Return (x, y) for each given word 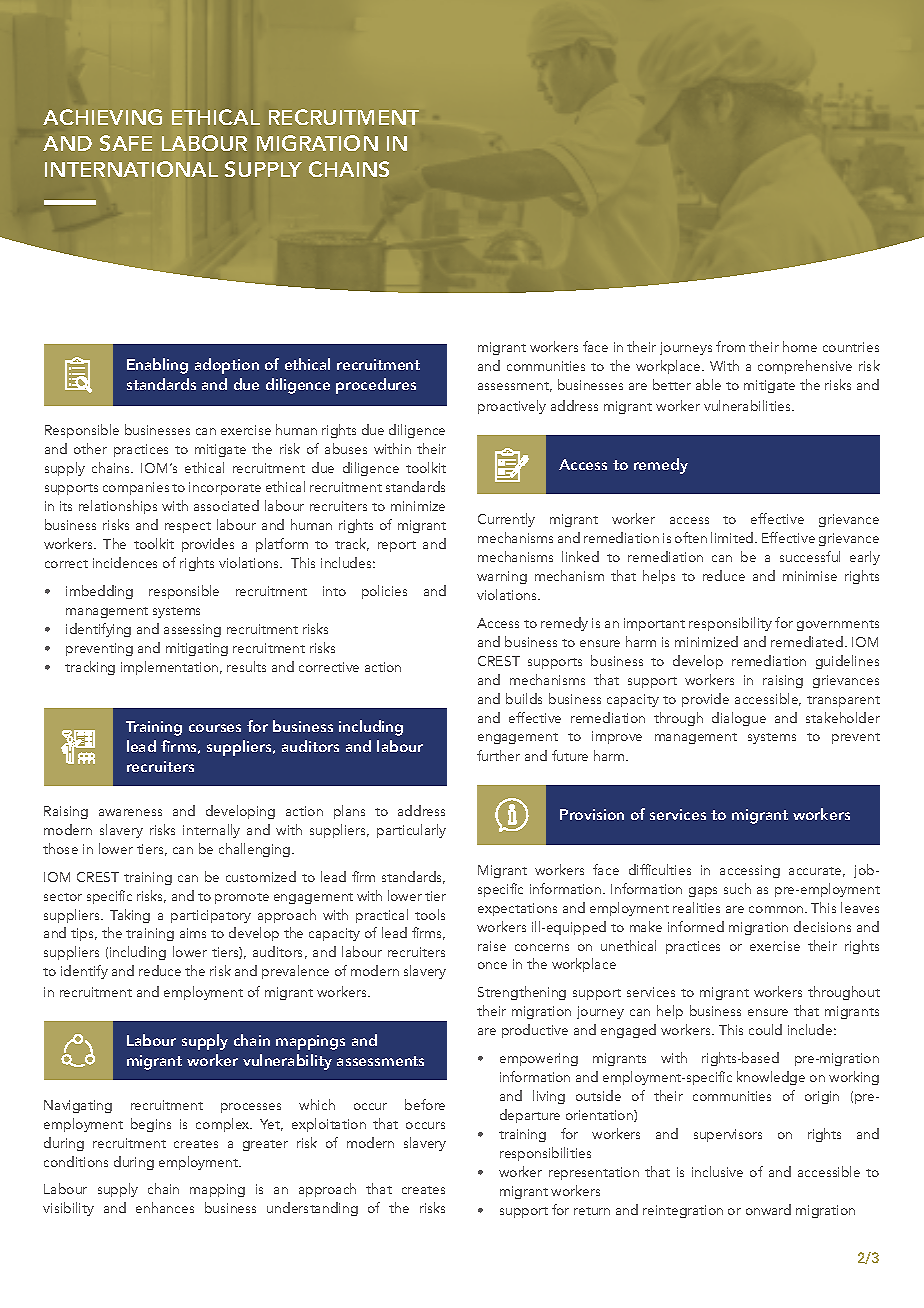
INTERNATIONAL (131, 169)
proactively (512, 407)
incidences (125, 562)
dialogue (739, 719)
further (498, 755)
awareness (130, 812)
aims (193, 933)
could (765, 1029)
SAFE (126, 143)
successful (810, 556)
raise (492, 946)
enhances (165, 1207)
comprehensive (805, 367)
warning (502, 577)
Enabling (157, 366)
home (800, 346)
